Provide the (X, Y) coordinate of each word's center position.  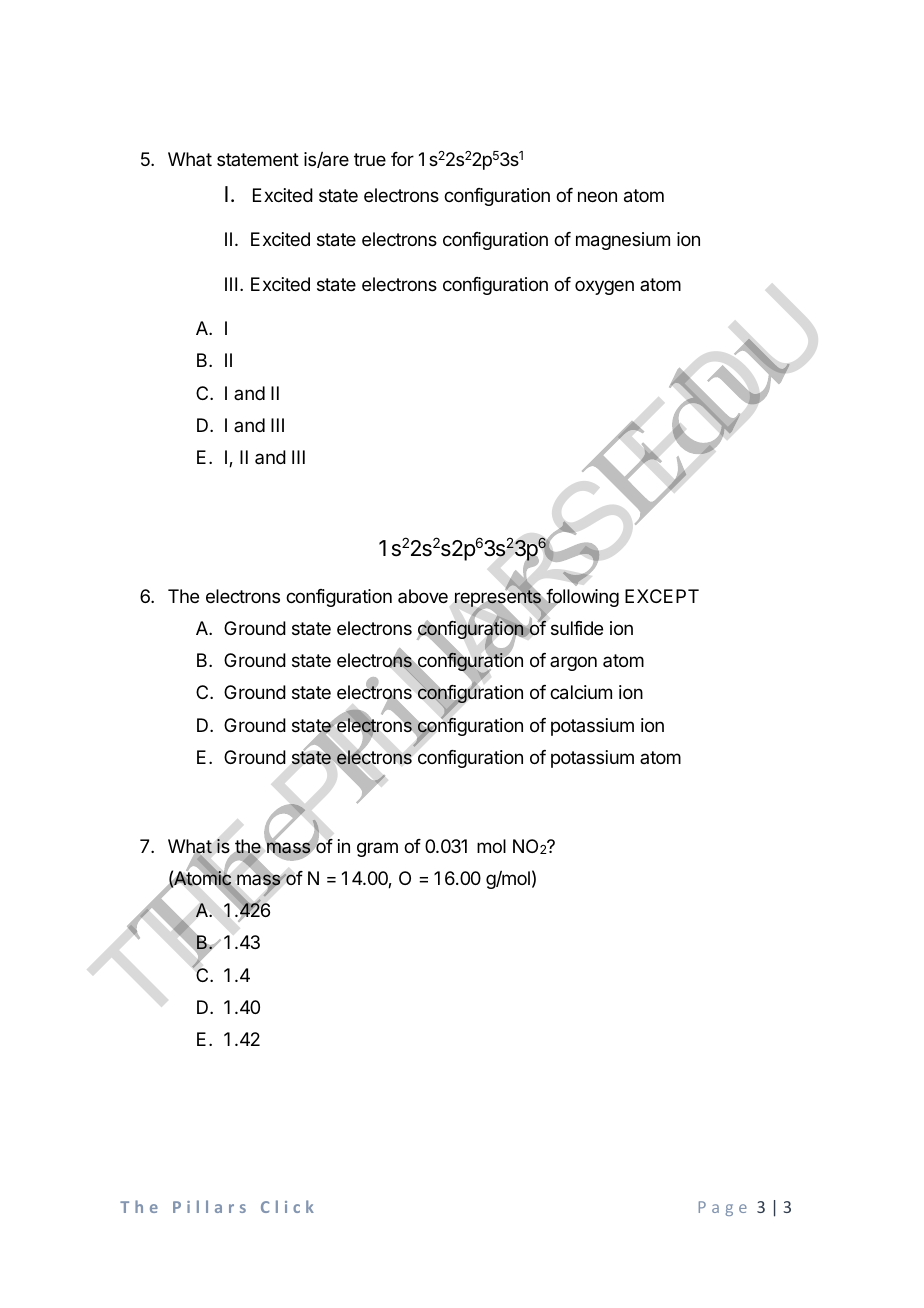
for (402, 159)
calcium (581, 692)
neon (597, 196)
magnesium (623, 241)
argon (573, 663)
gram (377, 849)
